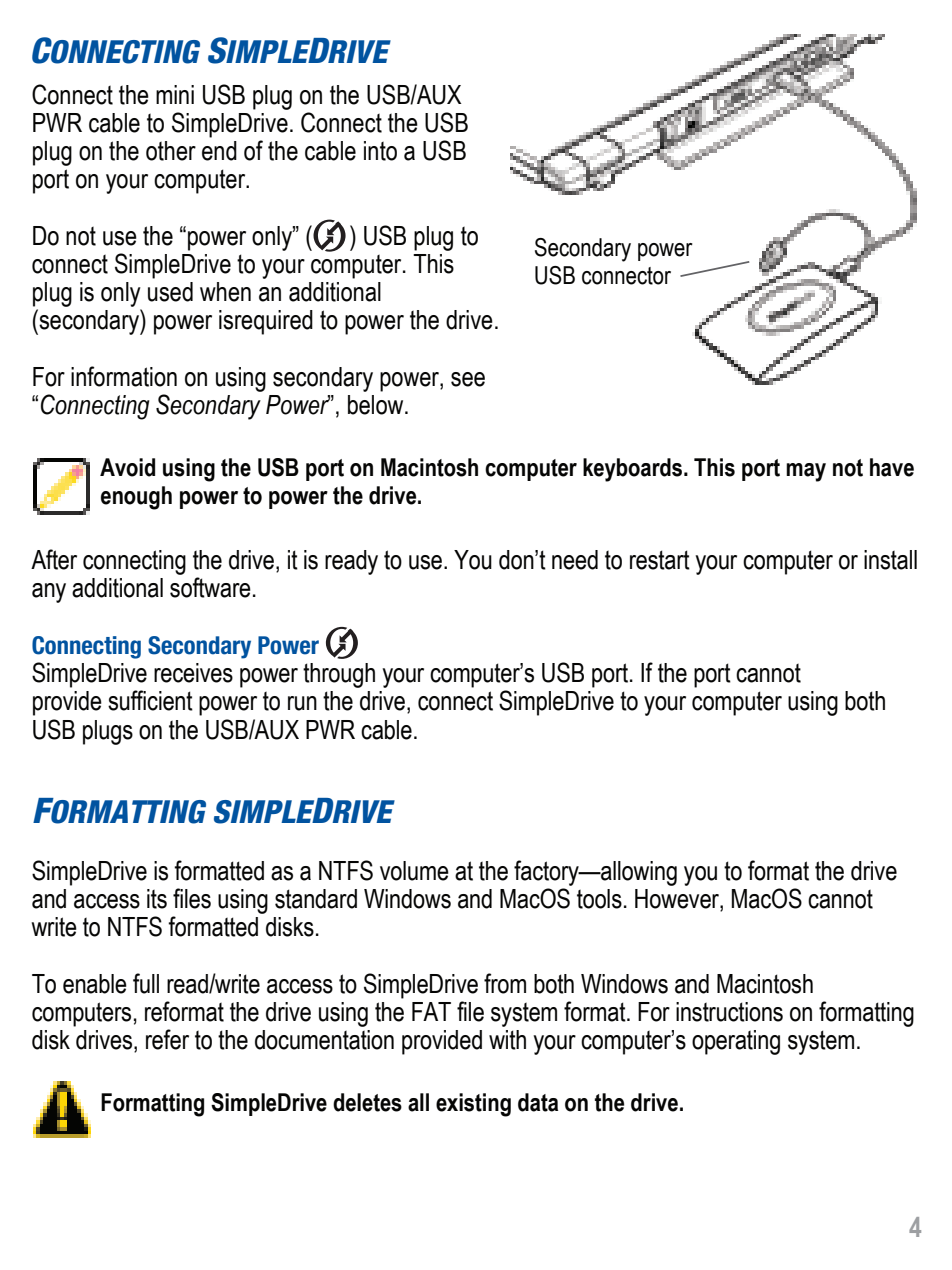 The image size is (952, 1270). What do you see at coordinates (806, 472) in the screenshot?
I see `may` at bounding box center [806, 472].
